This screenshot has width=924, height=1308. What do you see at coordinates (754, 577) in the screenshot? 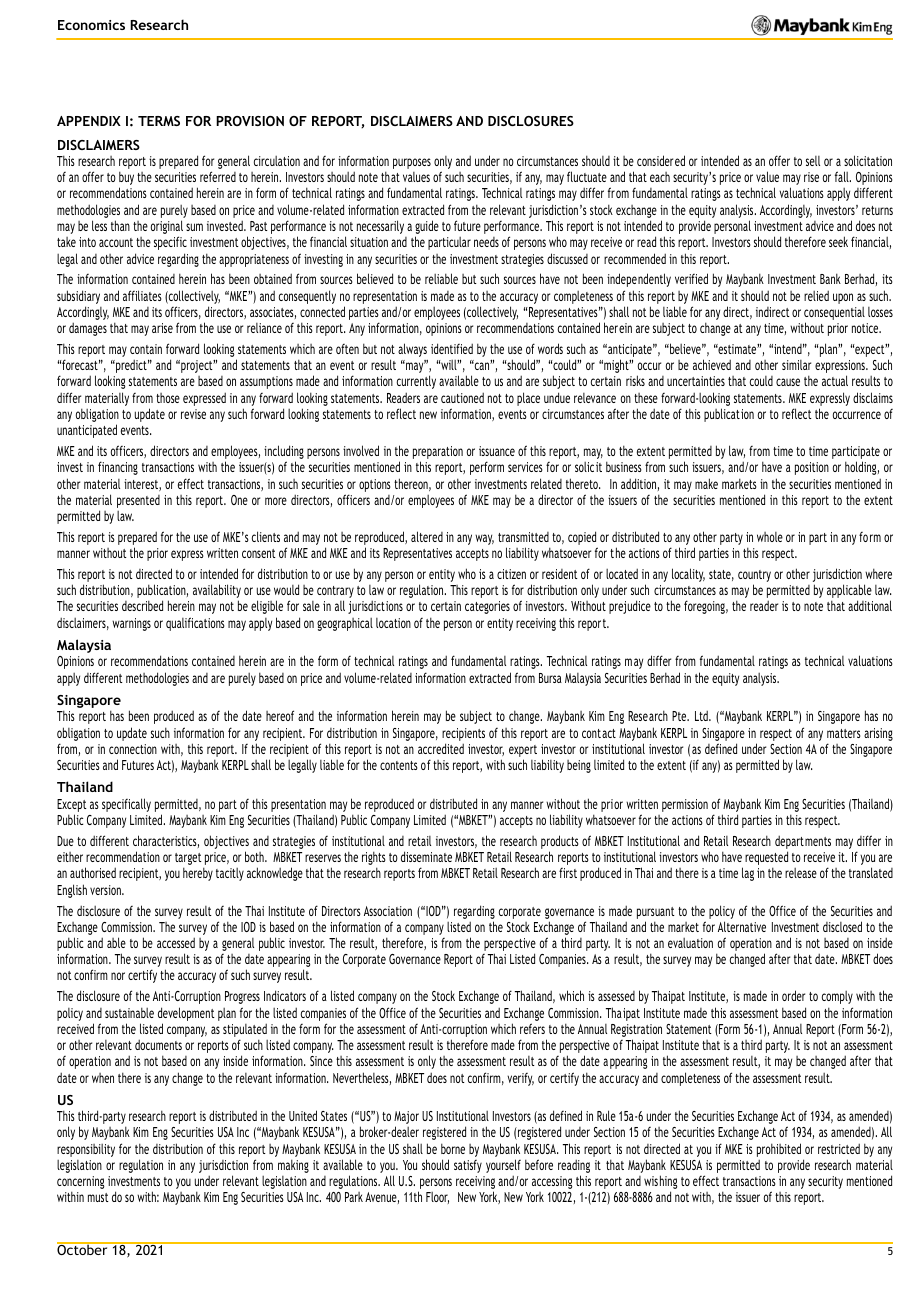
I see `country` at bounding box center [754, 577].
